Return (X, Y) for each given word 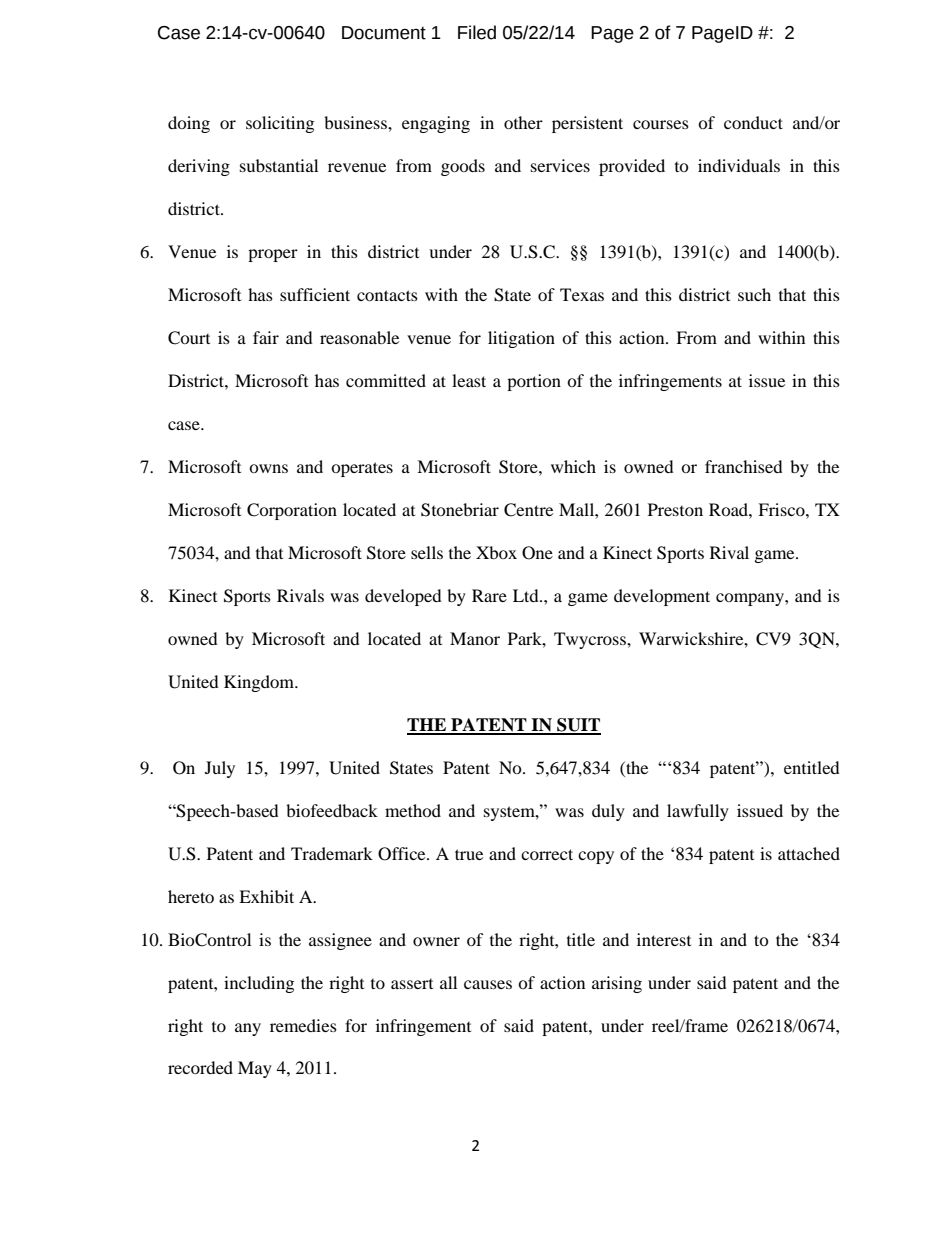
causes (488, 984)
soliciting (280, 124)
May (255, 1069)
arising (617, 984)
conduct (753, 122)
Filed (477, 32)
